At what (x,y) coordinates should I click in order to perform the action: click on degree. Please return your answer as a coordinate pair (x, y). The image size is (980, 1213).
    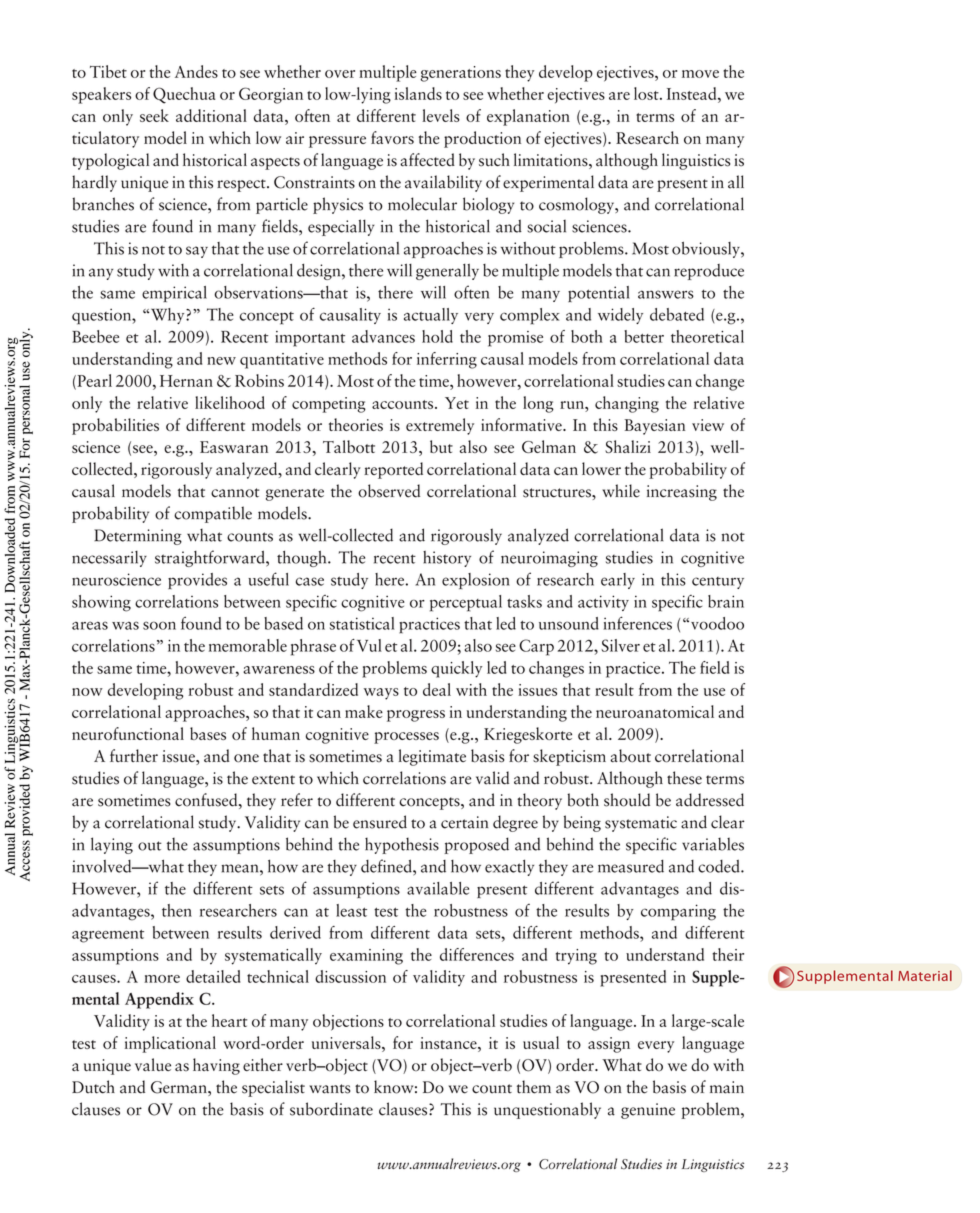
    Looking at the image, I should click on (515, 823).
